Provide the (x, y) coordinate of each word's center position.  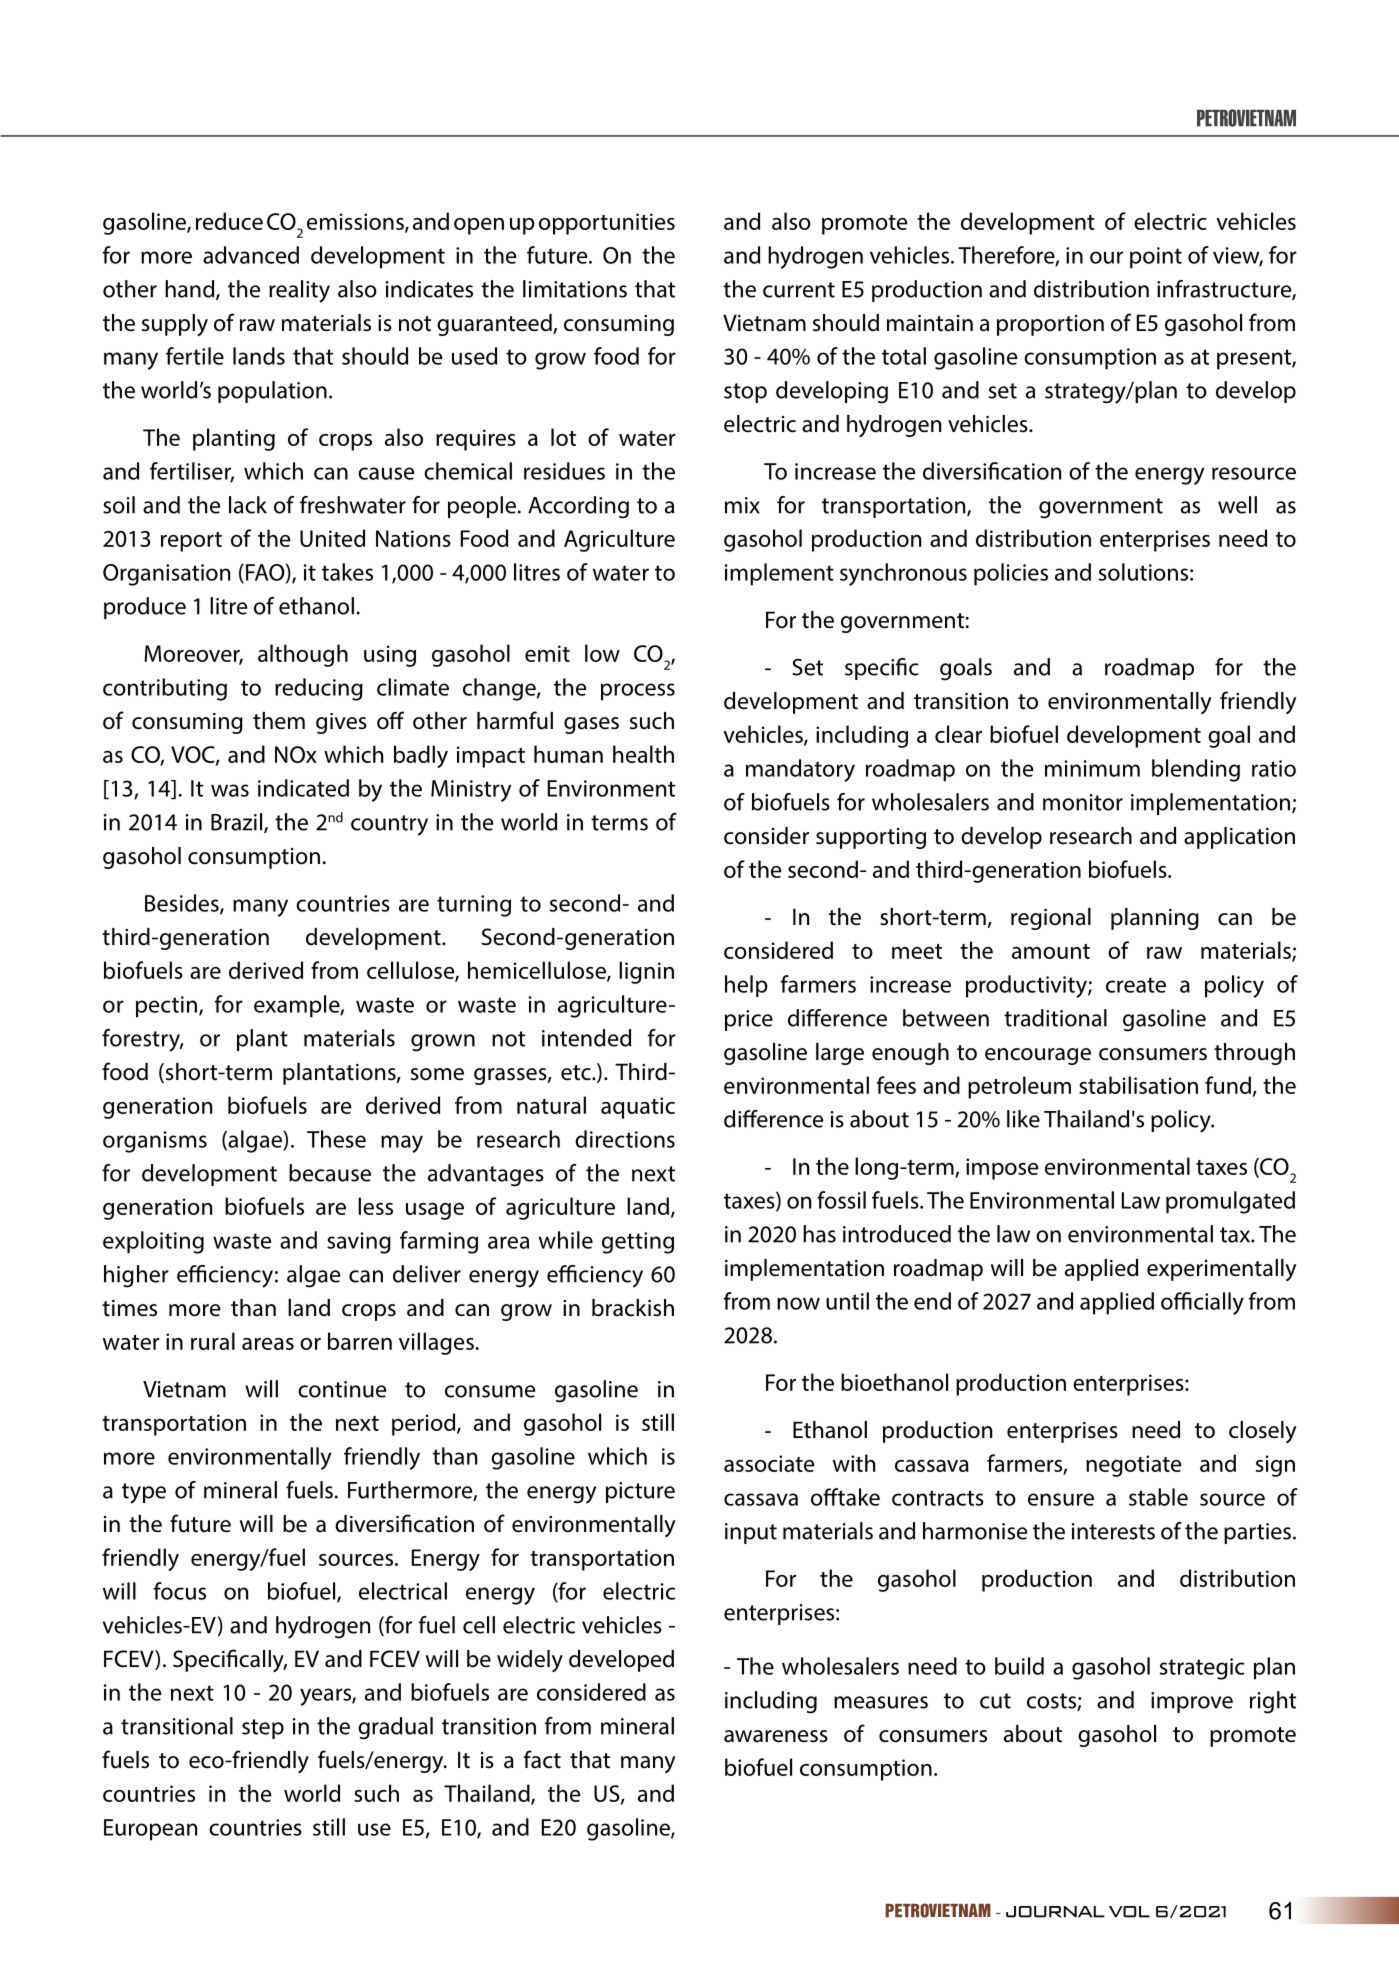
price (749, 1020)
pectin (166, 1007)
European (150, 1830)
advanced (251, 255)
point (1156, 258)
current (799, 290)
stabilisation (1138, 1085)
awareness (776, 1736)
